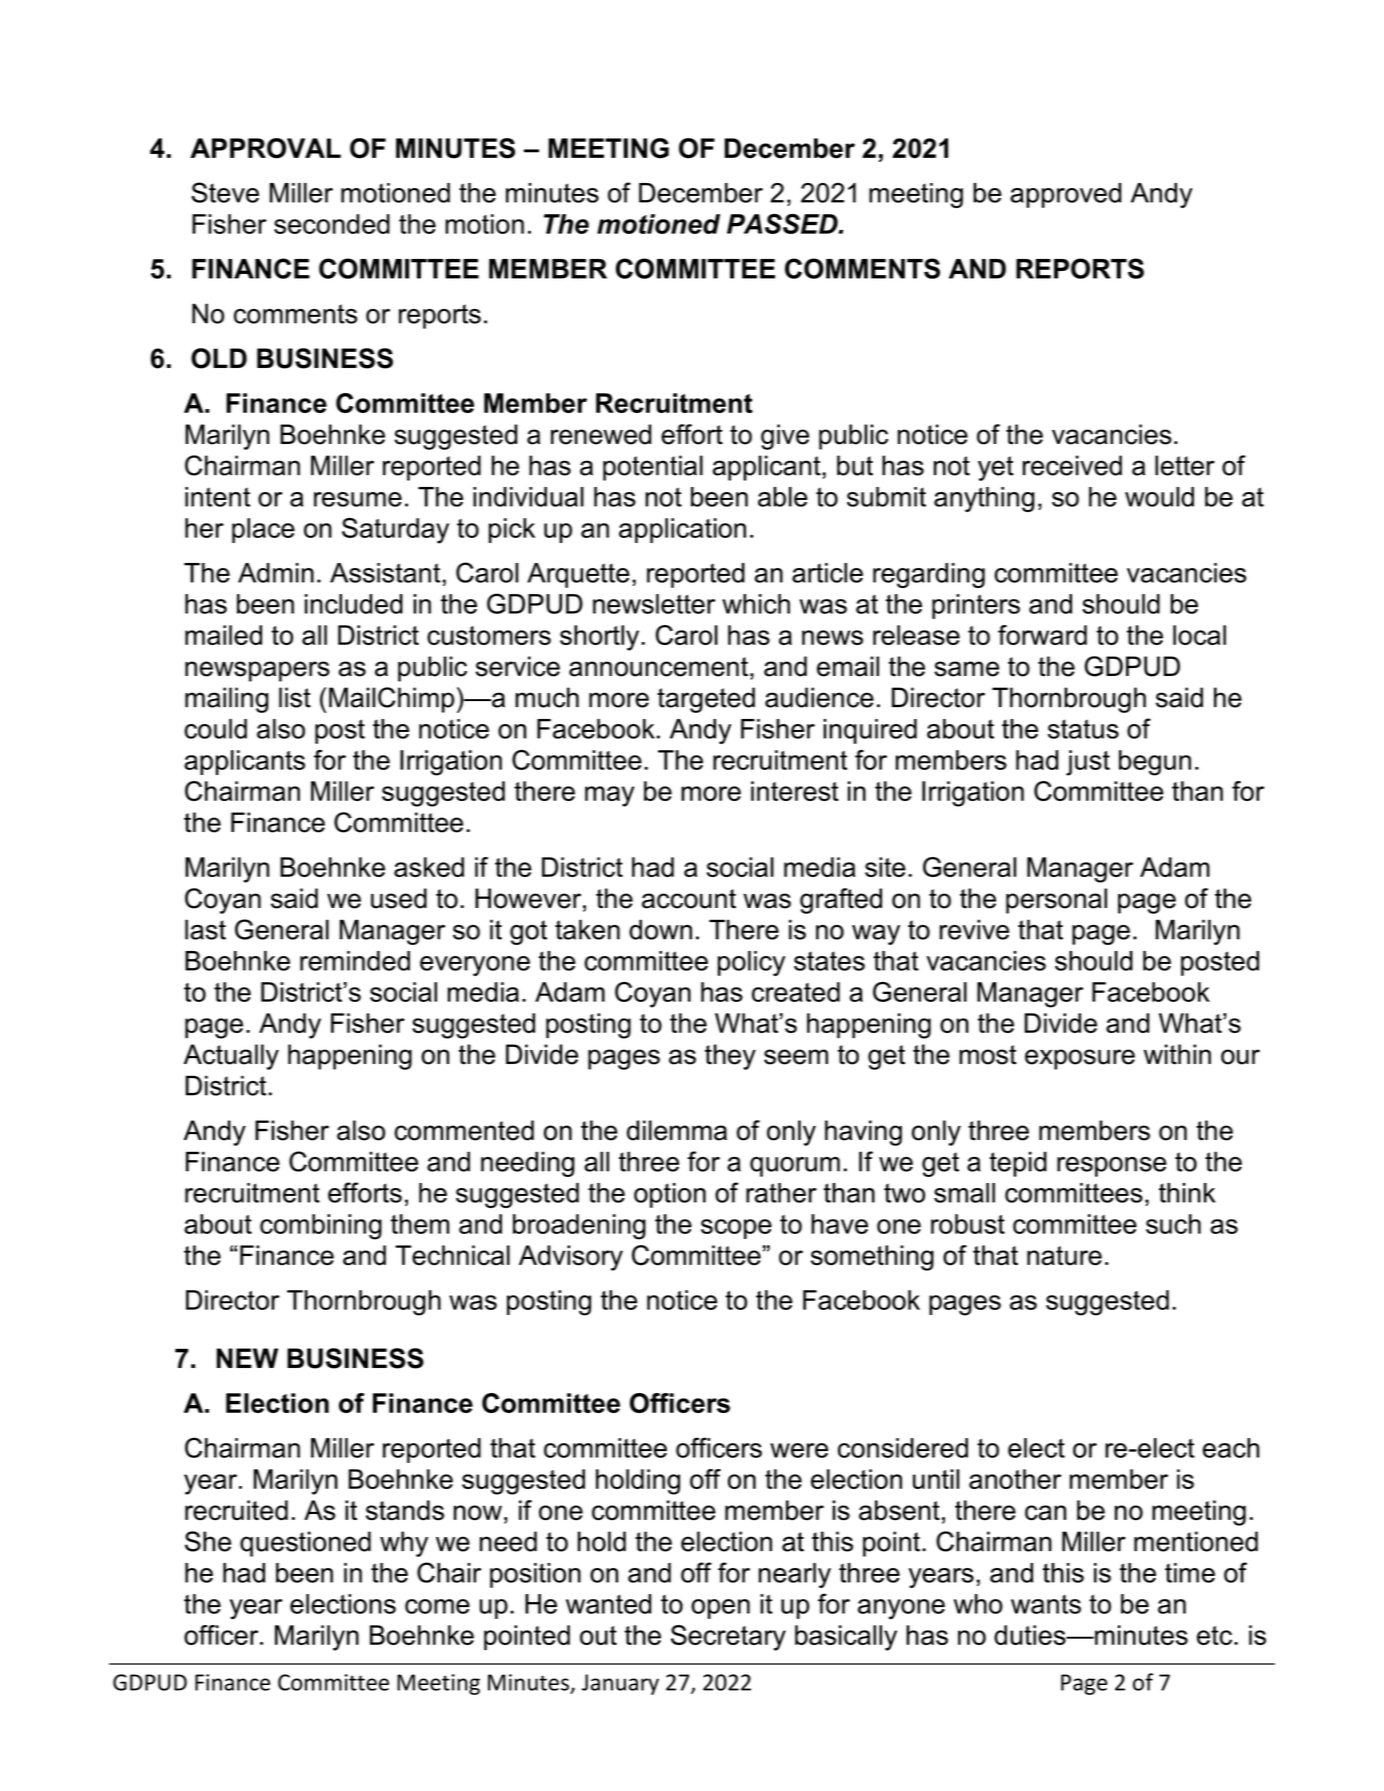 The height and width of the page is (1791, 1384). What do you see at coordinates (437, 1606) in the page?
I see `come` at bounding box center [437, 1606].
